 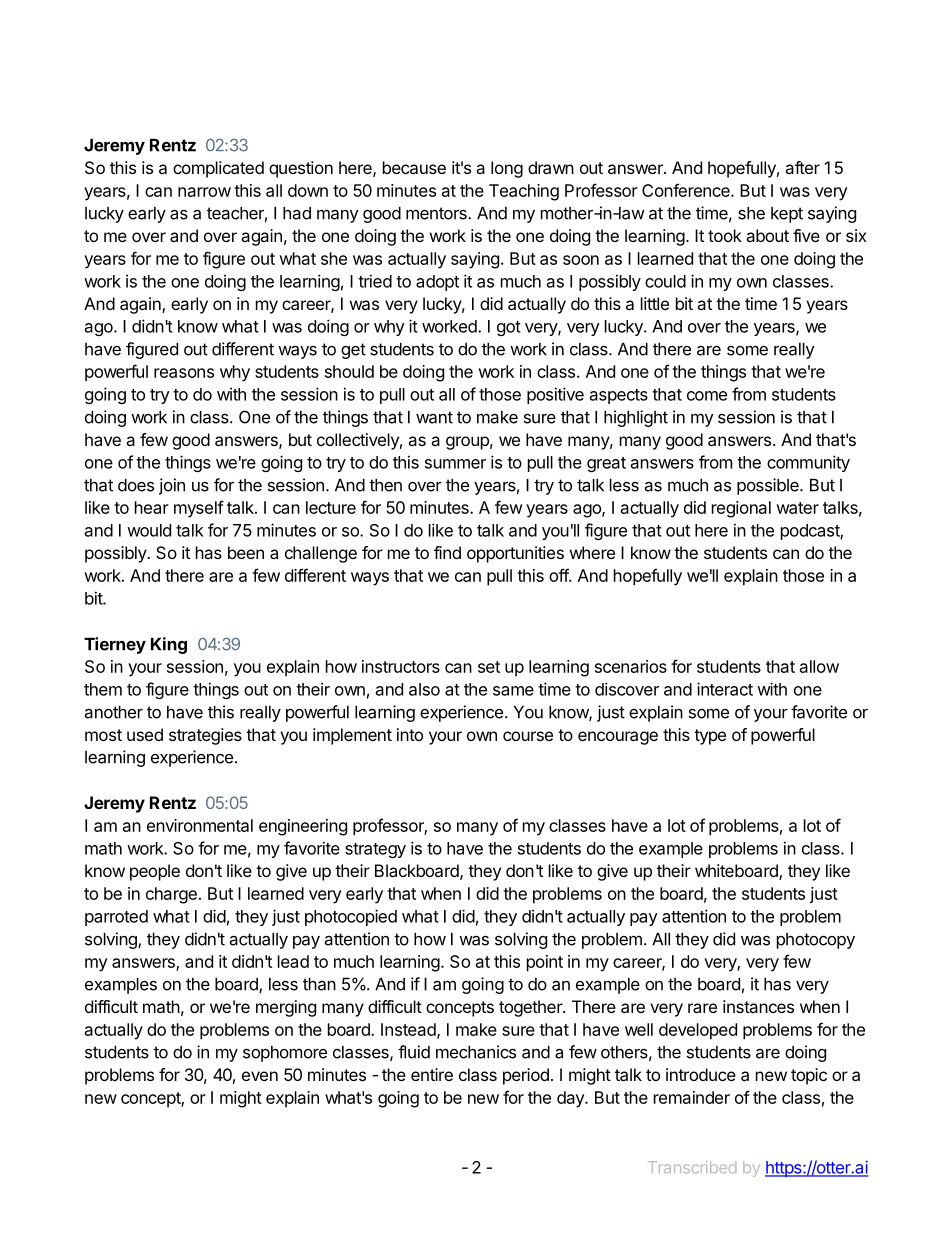 I want to click on join, so click(x=172, y=486).
